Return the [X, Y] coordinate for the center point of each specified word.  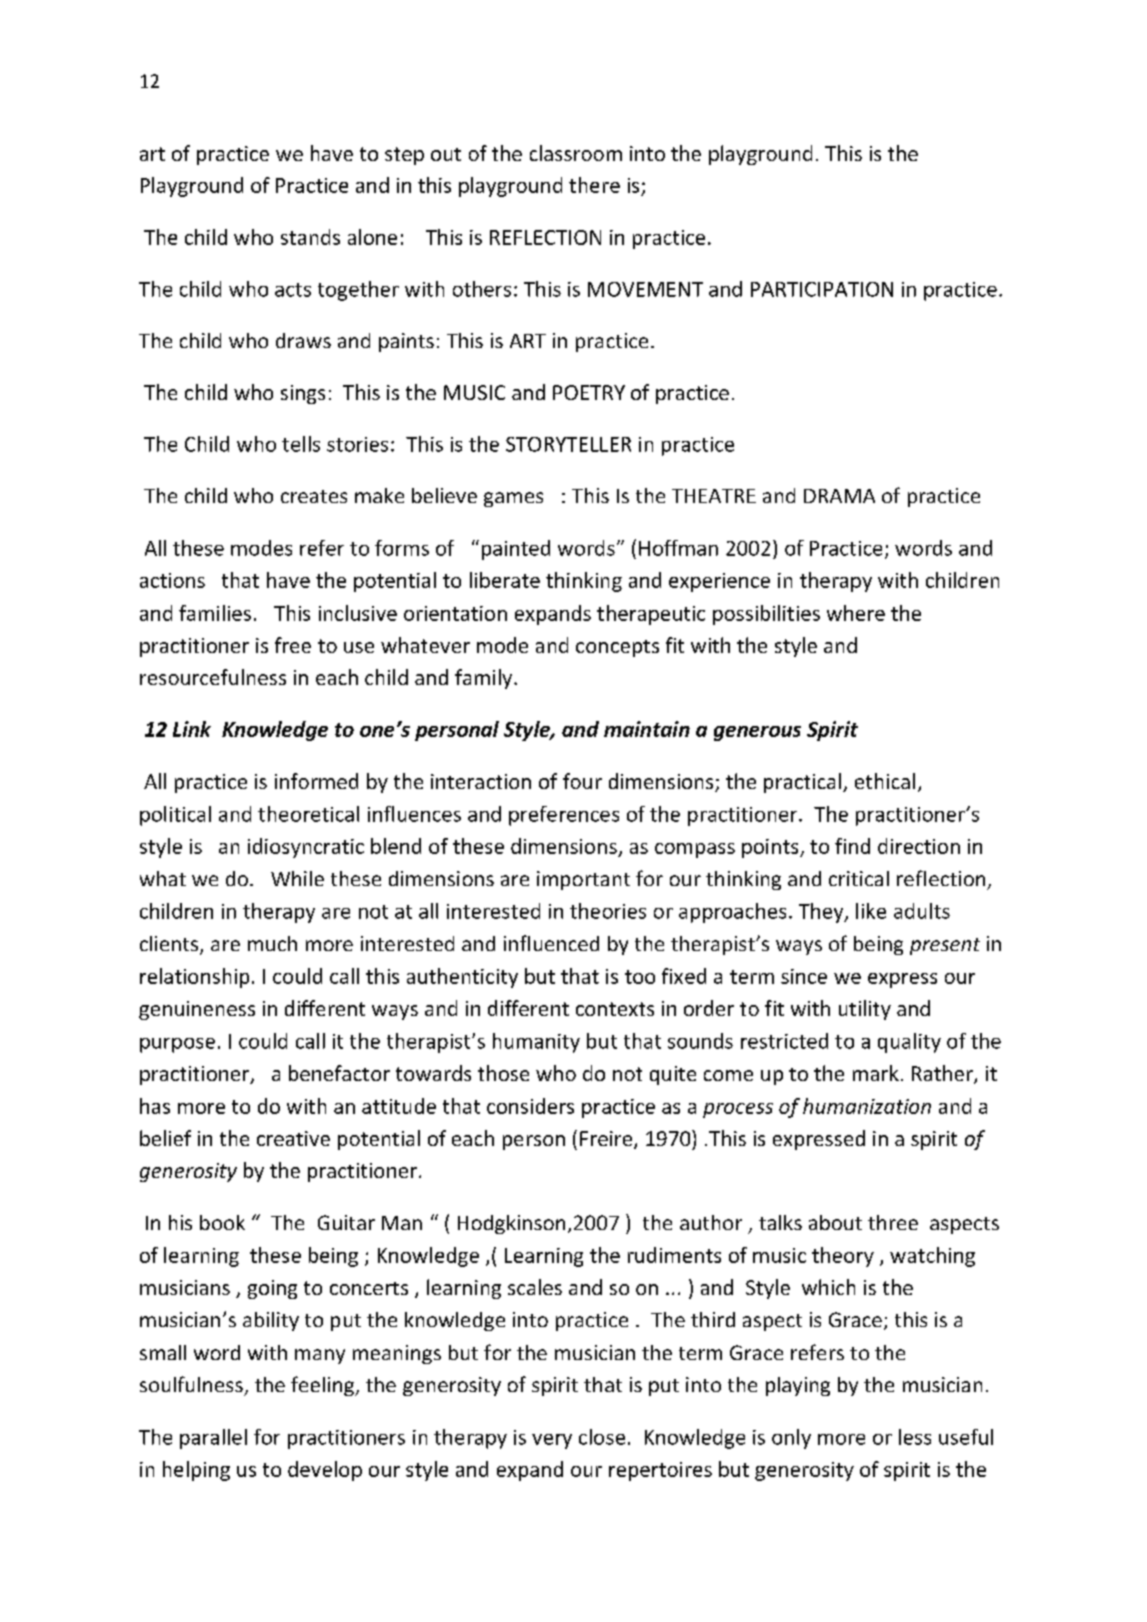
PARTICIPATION [822, 289]
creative [293, 1138]
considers [530, 1106]
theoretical [308, 814]
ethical [885, 781]
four [582, 781]
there [594, 185]
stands [310, 237]
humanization [867, 1106]
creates [314, 496]
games [513, 499]
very [552, 1441]
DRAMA [839, 496]
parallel [213, 1439]
